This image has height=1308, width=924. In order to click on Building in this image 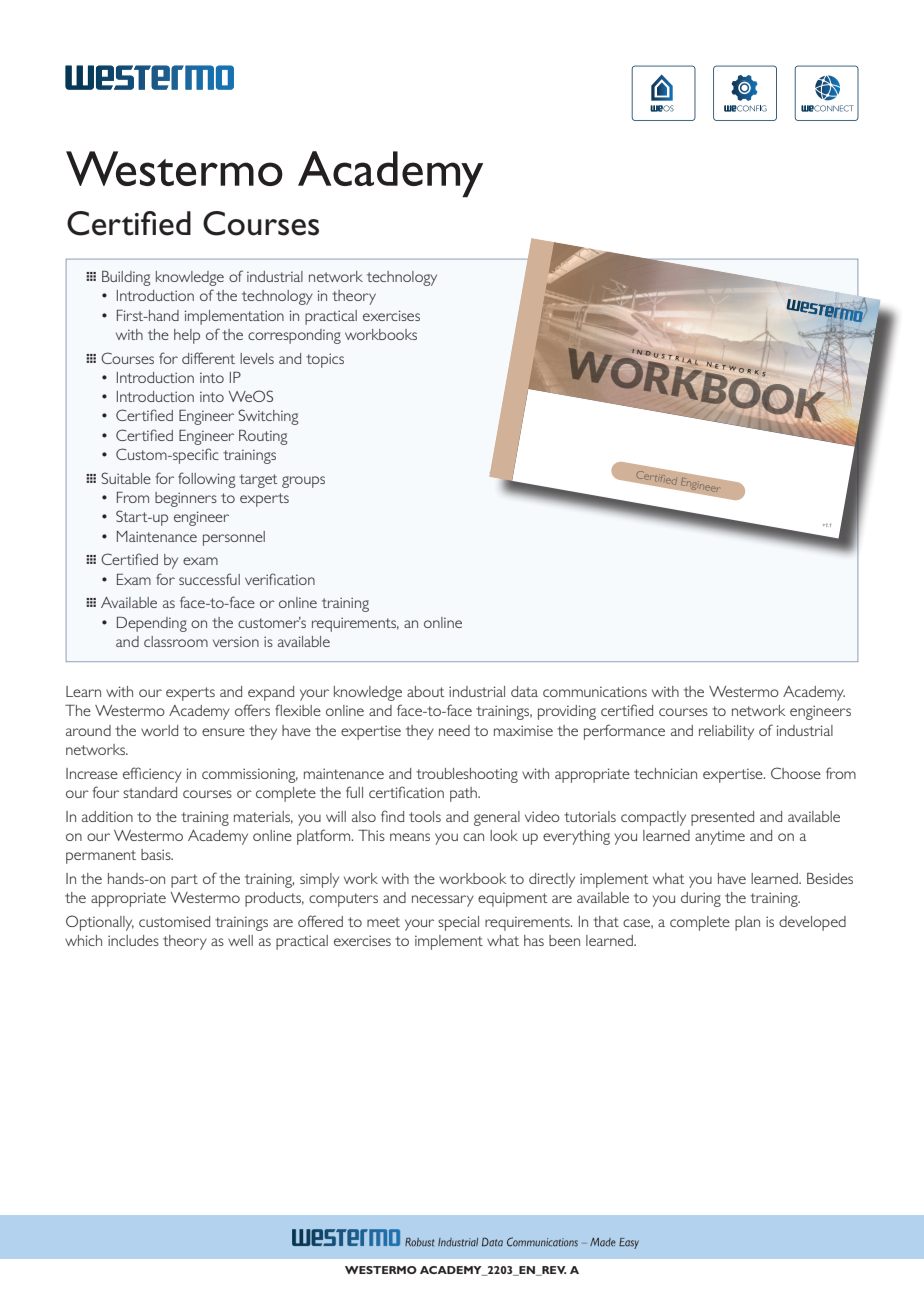, I will do `click(126, 278)`.
